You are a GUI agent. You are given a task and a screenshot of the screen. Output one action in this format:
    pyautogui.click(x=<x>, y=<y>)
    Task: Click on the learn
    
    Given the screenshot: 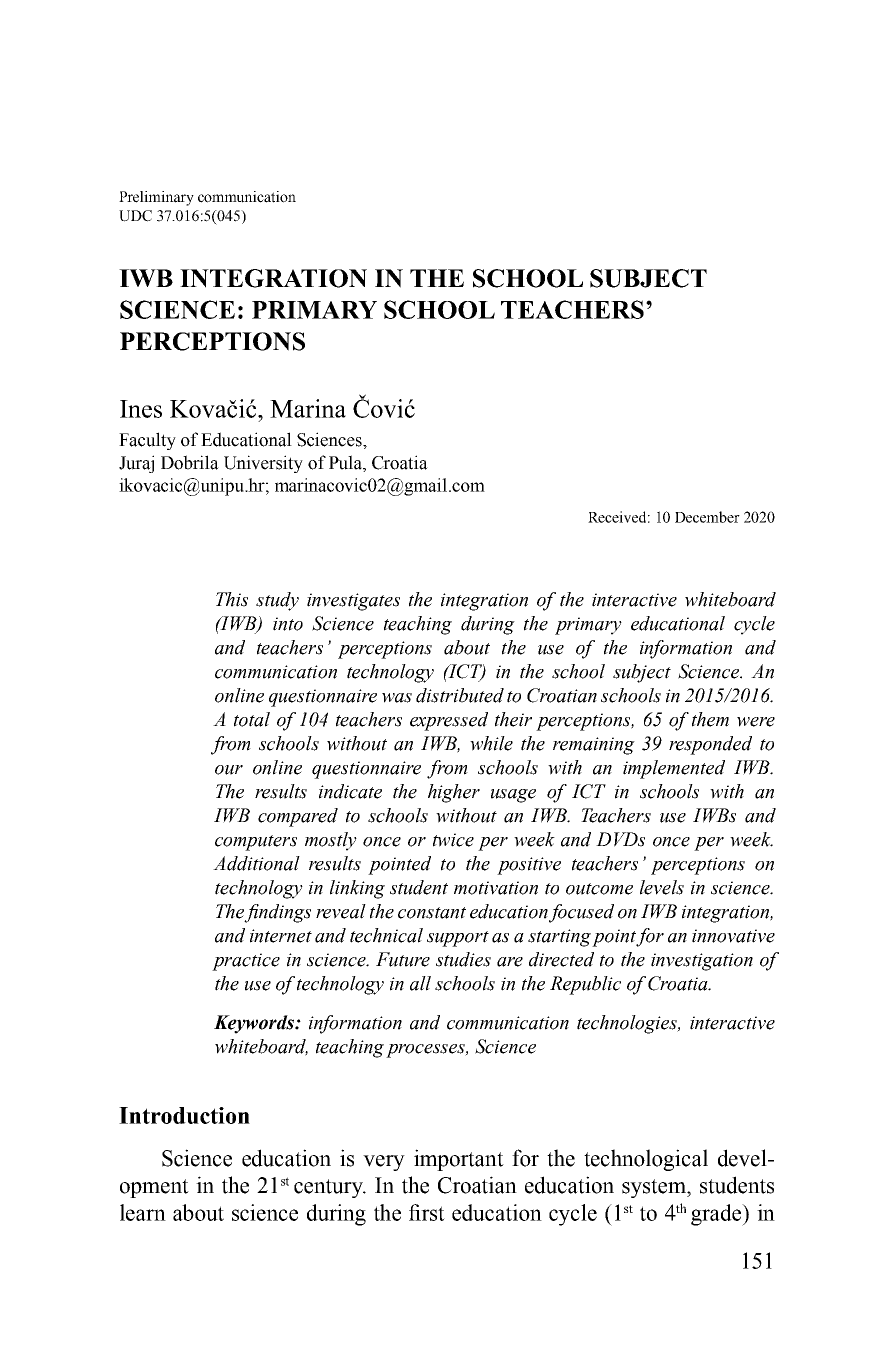 What is the action you would take?
    pyautogui.click(x=143, y=1212)
